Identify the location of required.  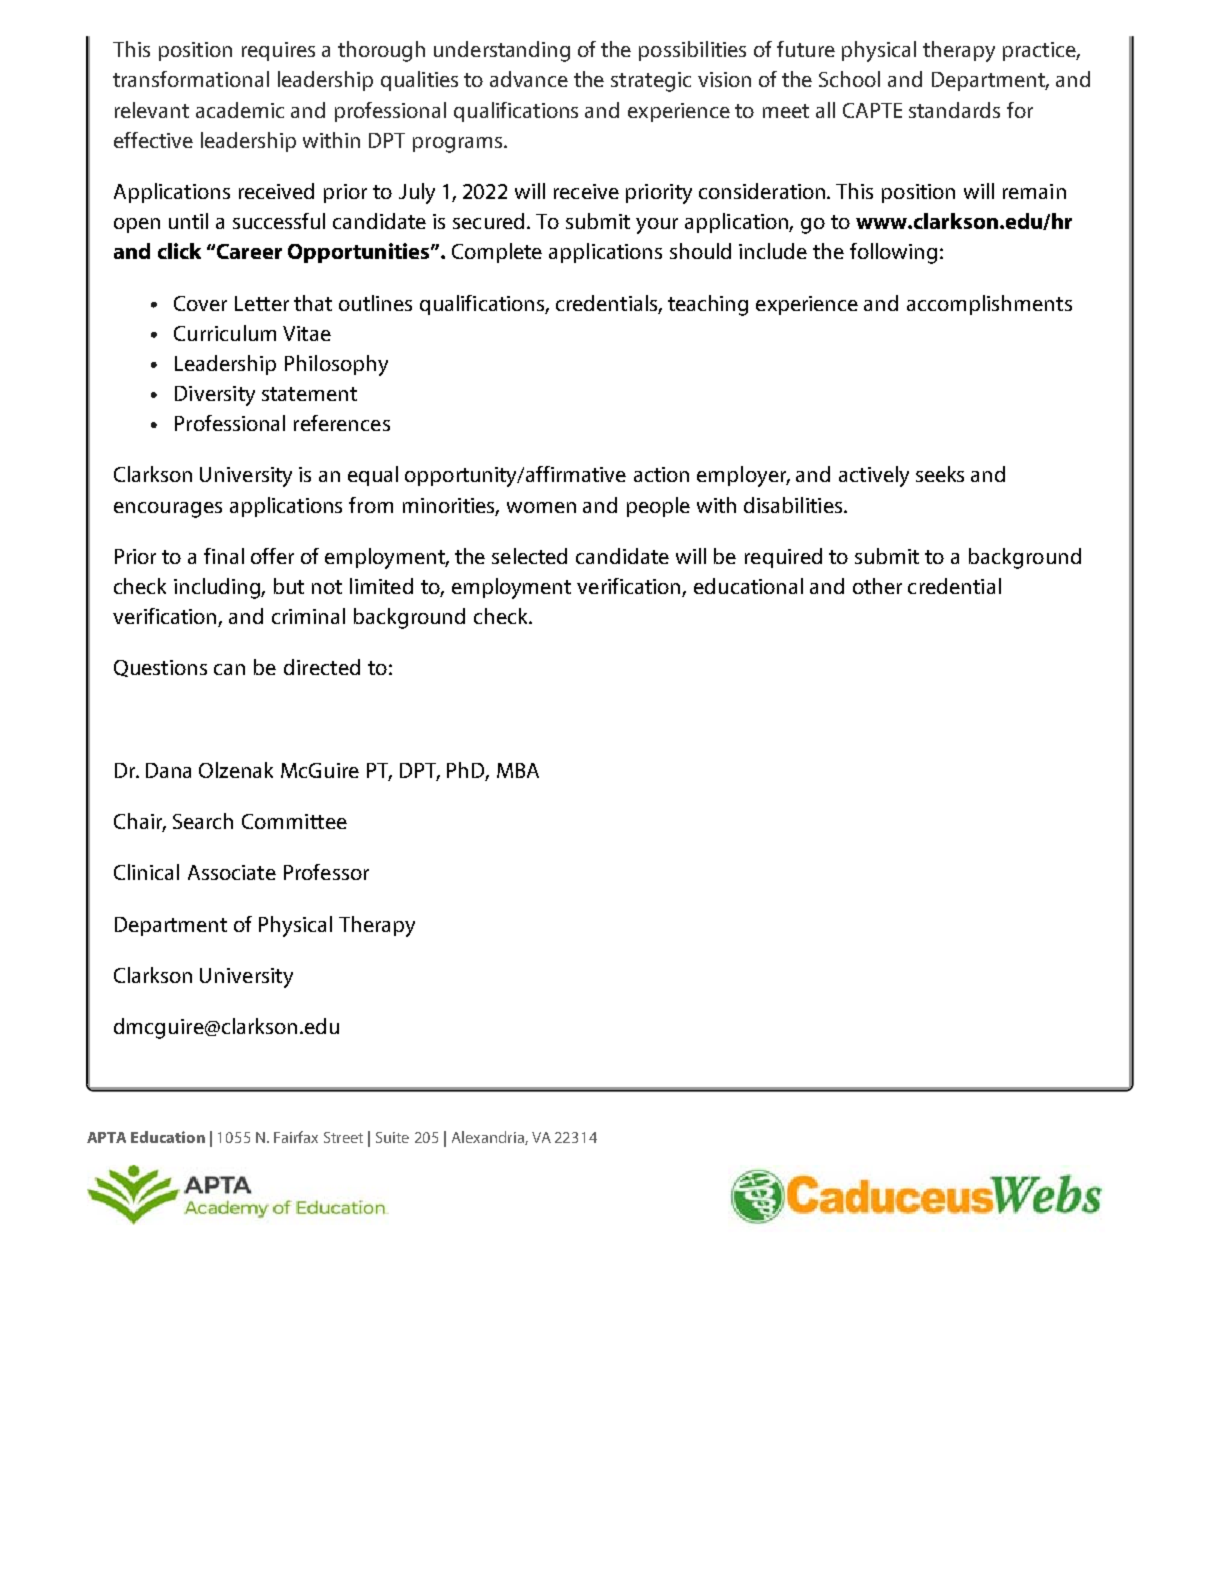
(783, 558).
